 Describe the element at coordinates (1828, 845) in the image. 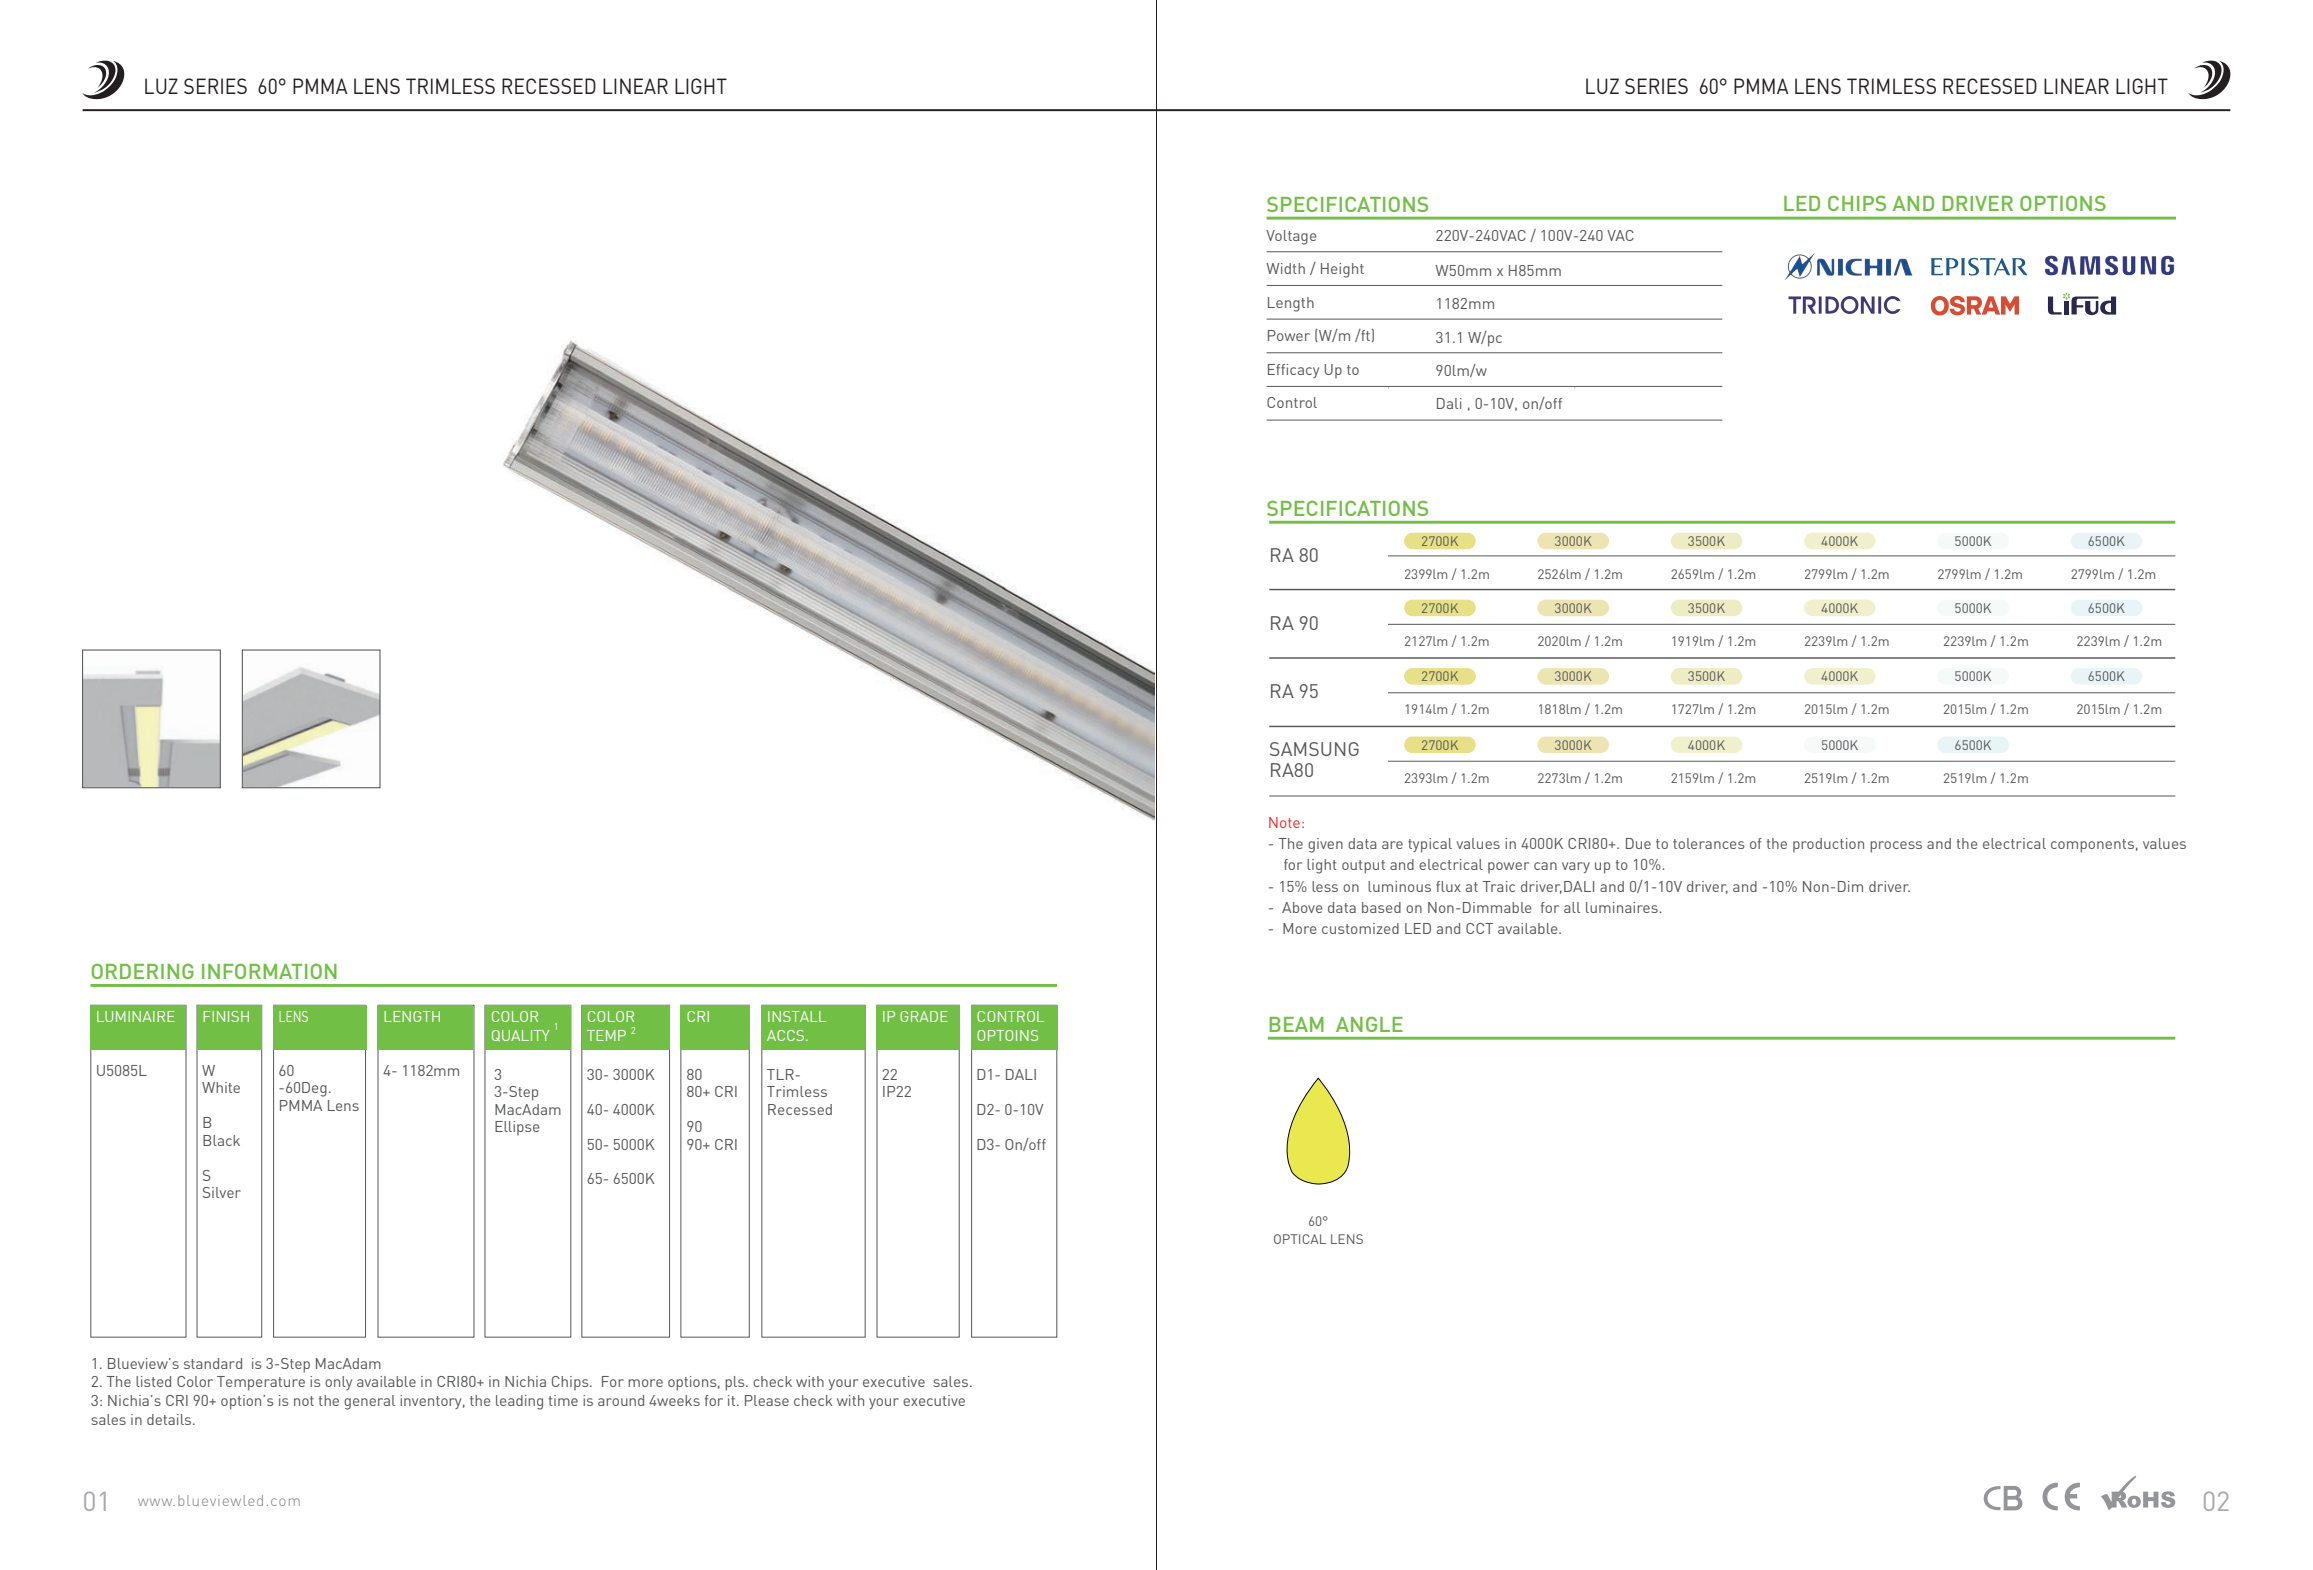

I see `production` at that location.
